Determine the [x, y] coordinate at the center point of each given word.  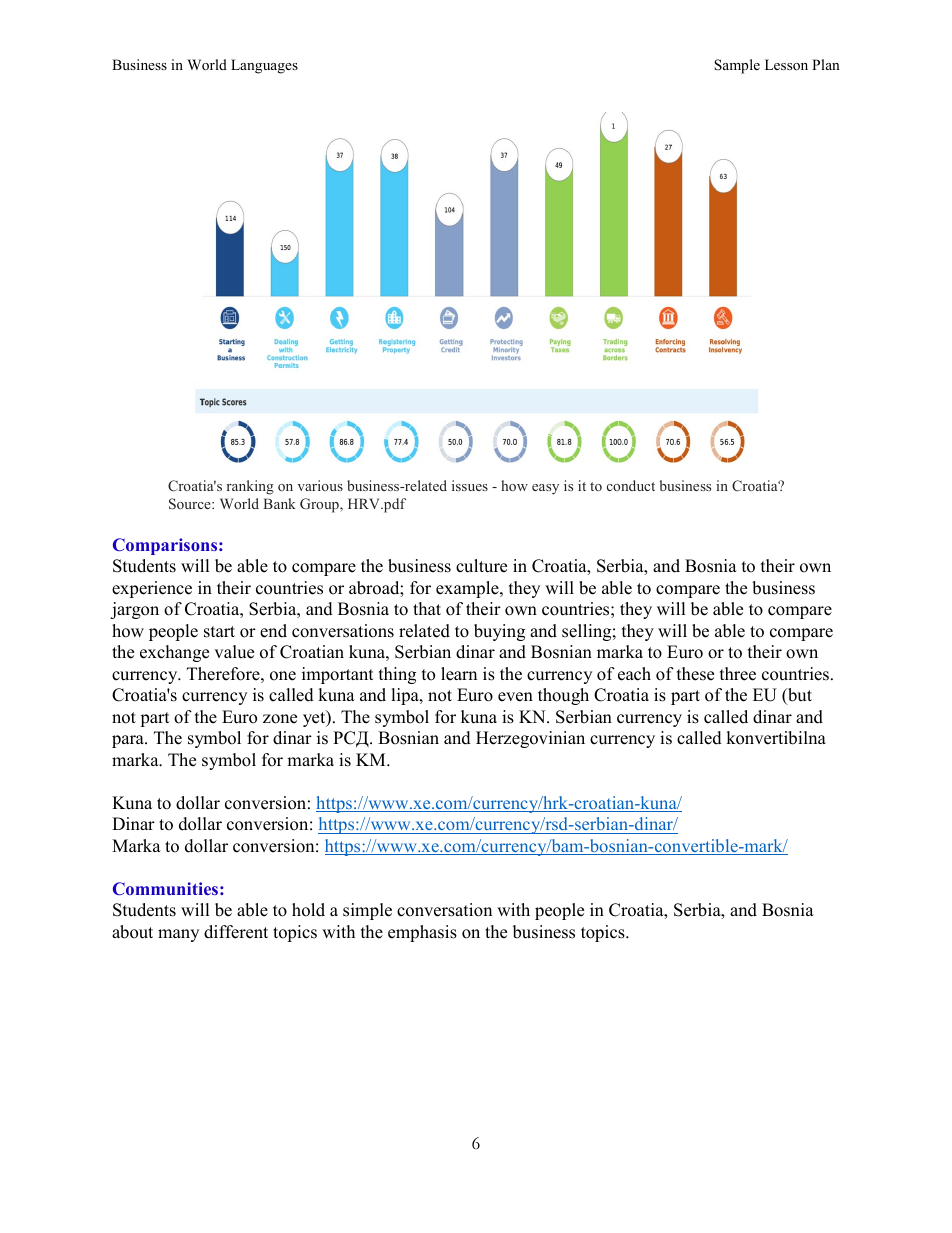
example [468, 589]
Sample [737, 66]
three [738, 674]
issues [470, 485]
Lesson [786, 64]
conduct [631, 485]
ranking [250, 487]
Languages [264, 66]
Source [191, 504]
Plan [826, 64]
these [695, 674]
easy [545, 489]
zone [280, 719]
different [236, 932]
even [515, 697]
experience [152, 589]
